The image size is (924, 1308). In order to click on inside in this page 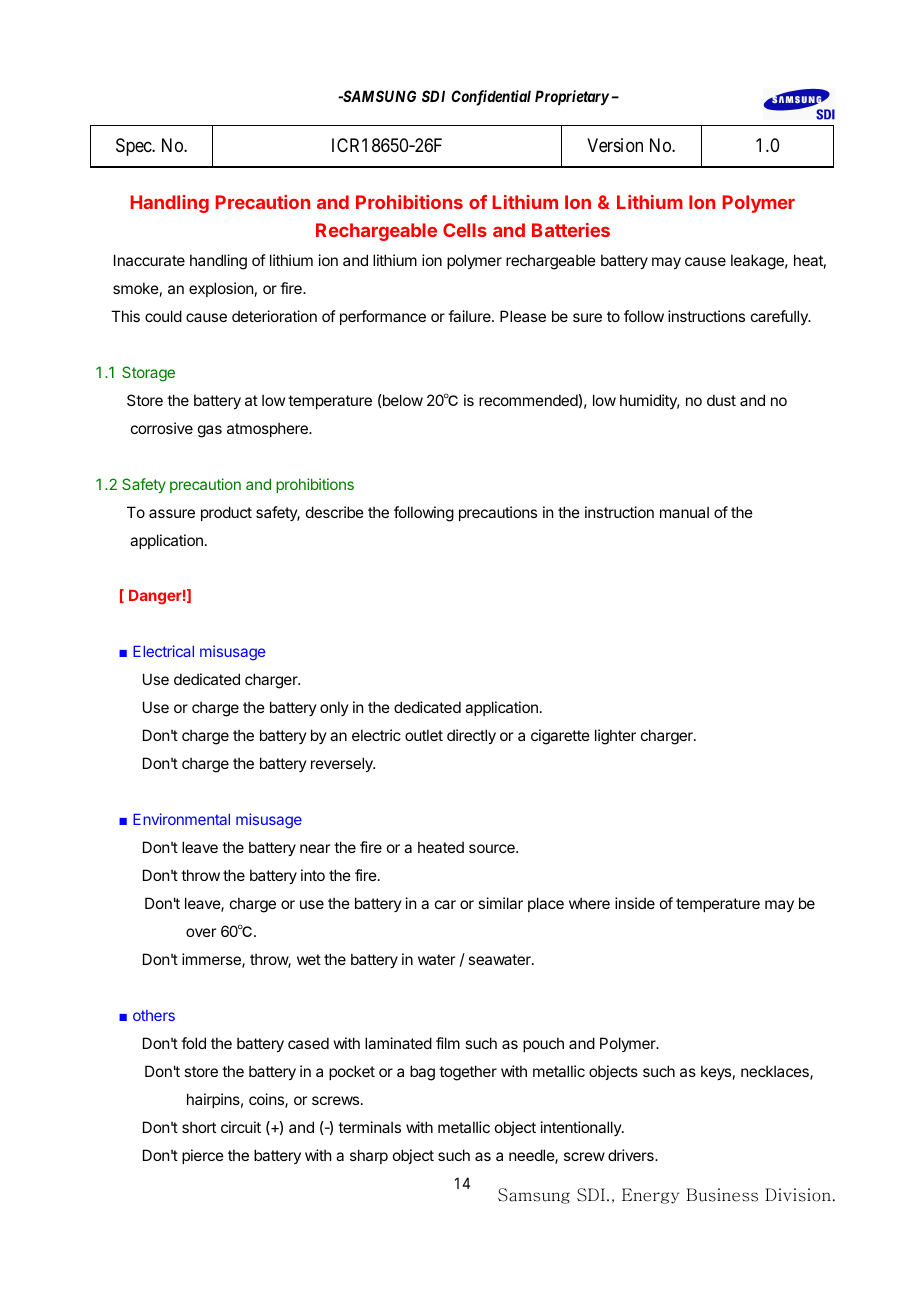, I will do `click(635, 903)`.
